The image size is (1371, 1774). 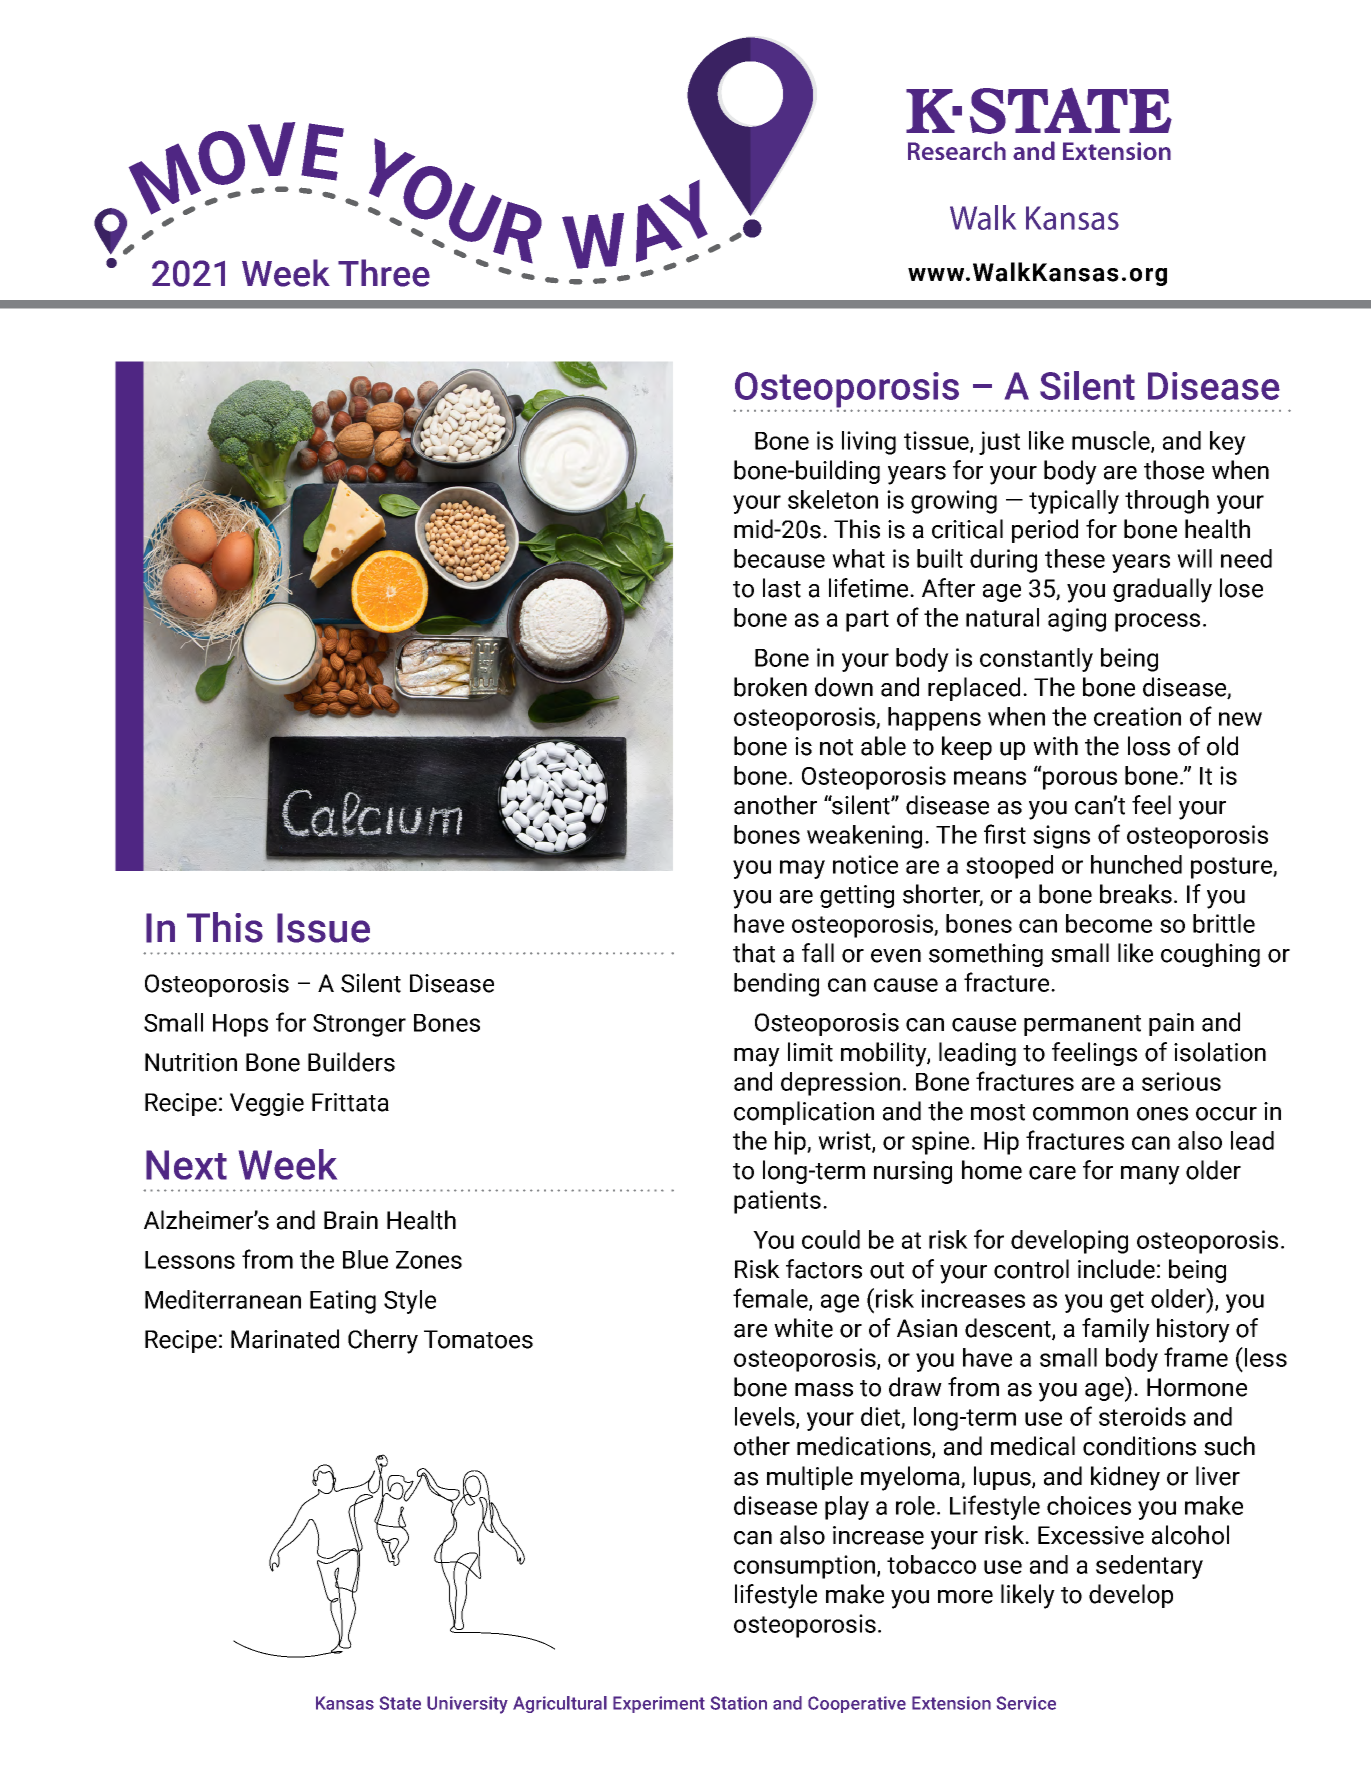 What do you see at coordinates (384, 273) in the screenshot?
I see `Three` at bounding box center [384, 273].
